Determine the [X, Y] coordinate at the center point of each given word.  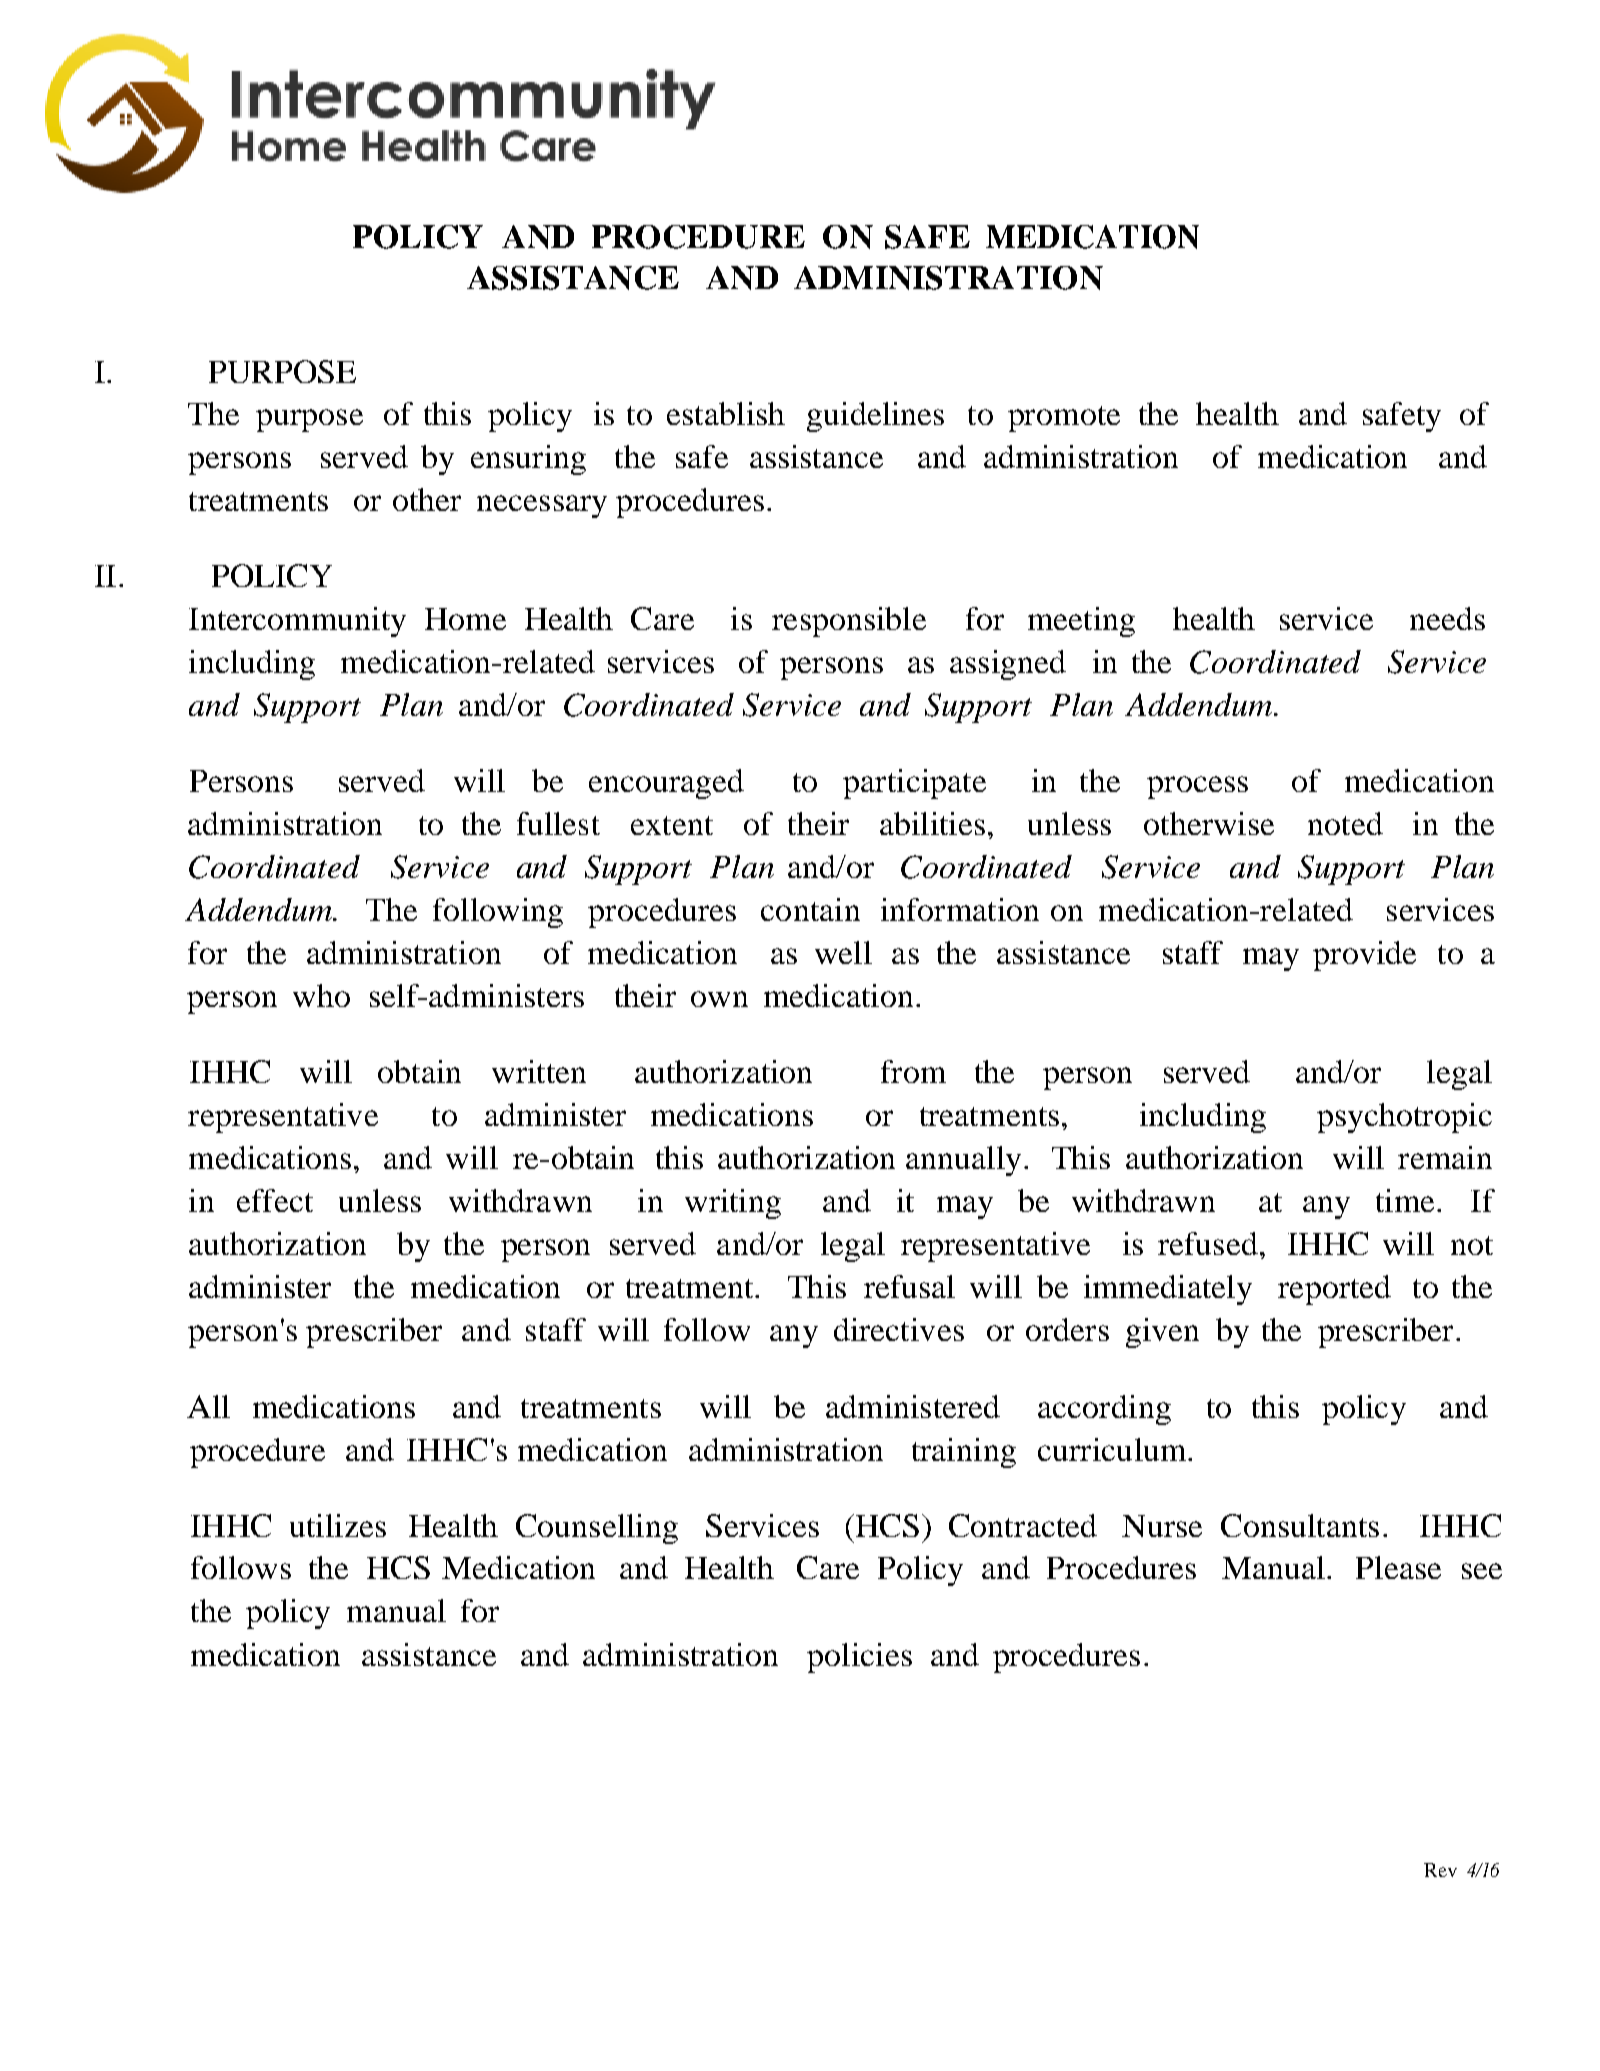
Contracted [1023, 1525]
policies [859, 1658]
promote [1064, 419]
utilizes [338, 1525]
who [321, 995]
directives [899, 1329]
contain [810, 909]
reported [1334, 1290]
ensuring [528, 460]
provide [1364, 956]
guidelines [875, 417]
